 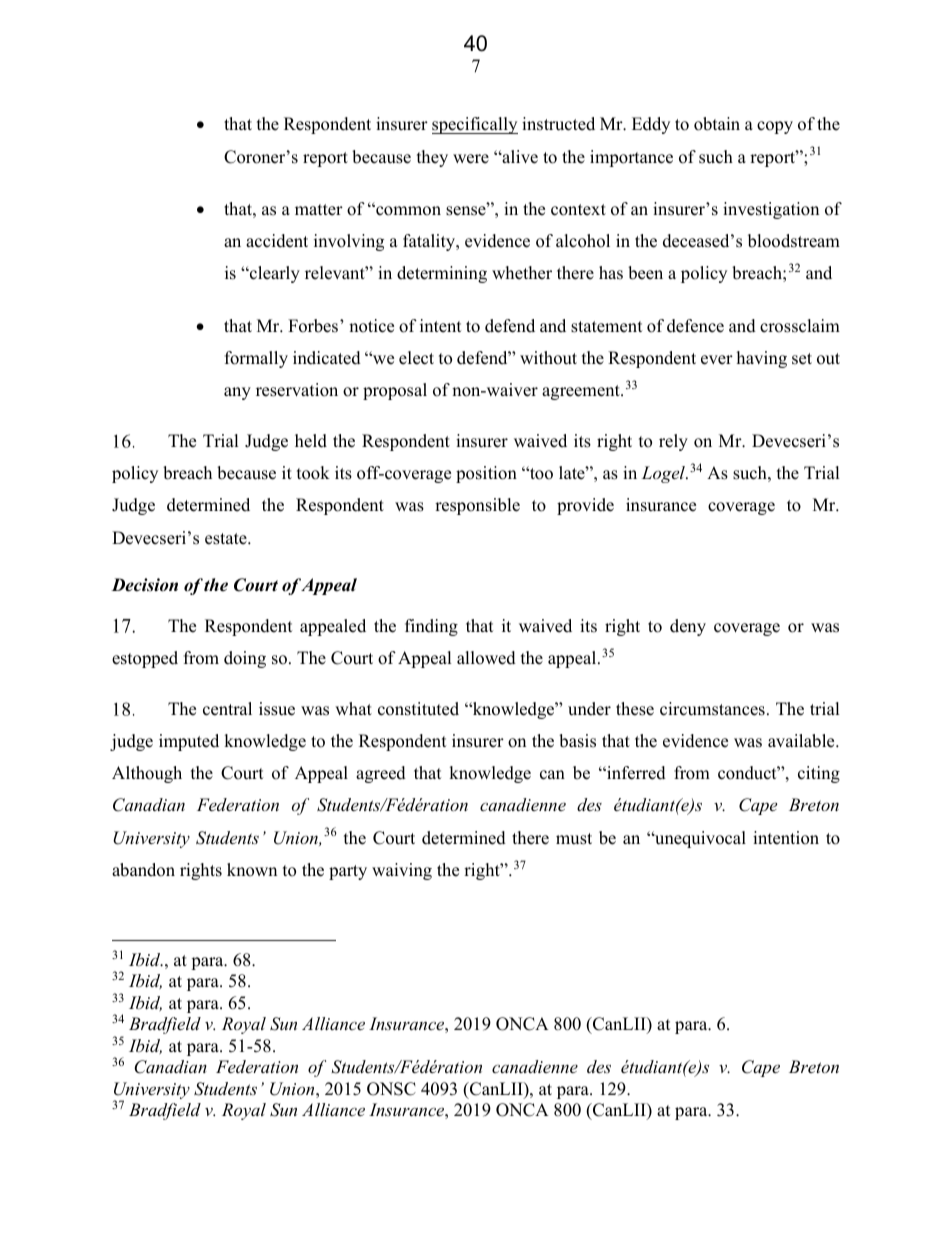 What do you see at coordinates (227, 539) in the screenshot?
I see `estate` at bounding box center [227, 539].
